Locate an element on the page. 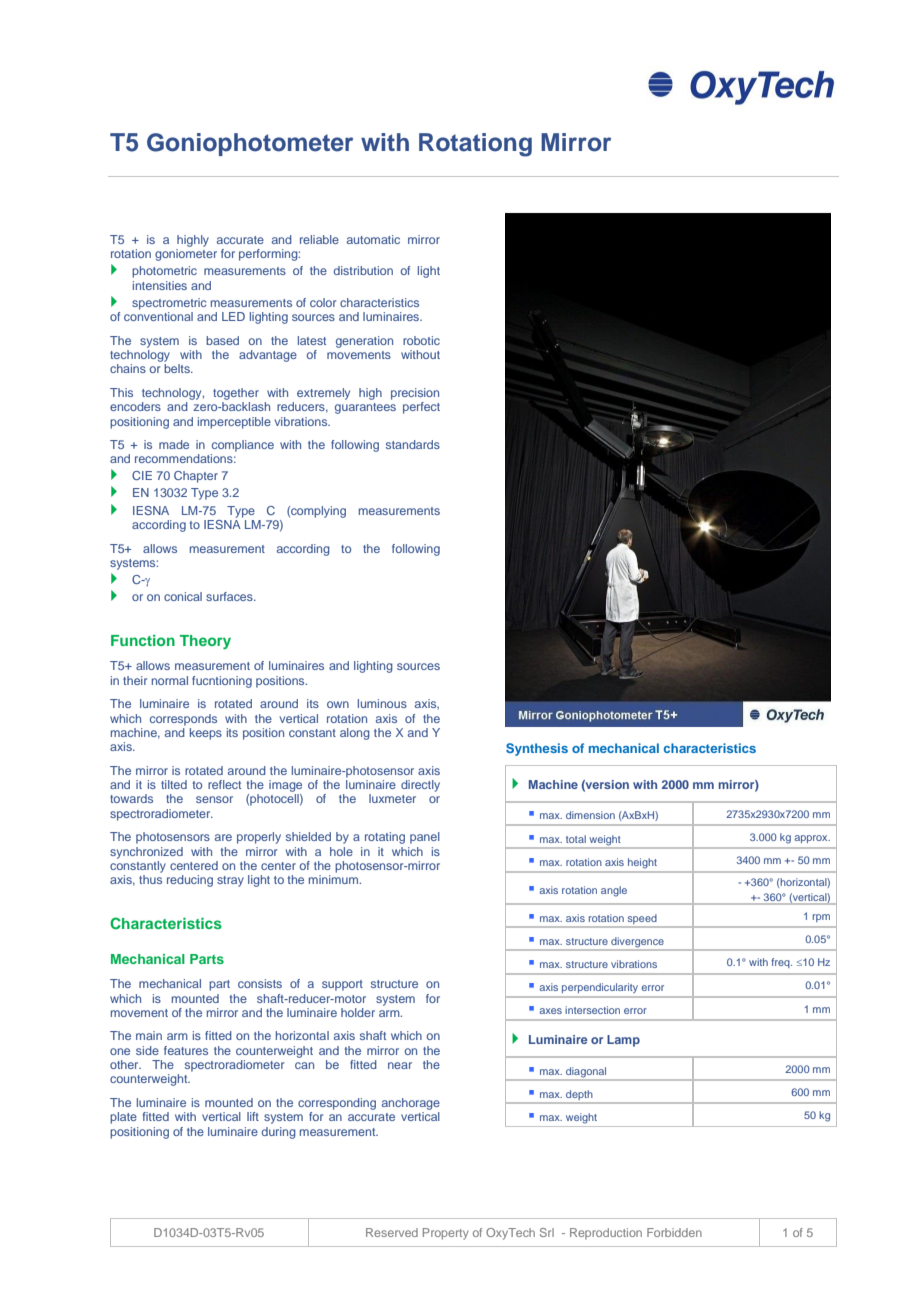 The height and width of the page is (1308, 924). photometric is located at coordinates (164, 272).
